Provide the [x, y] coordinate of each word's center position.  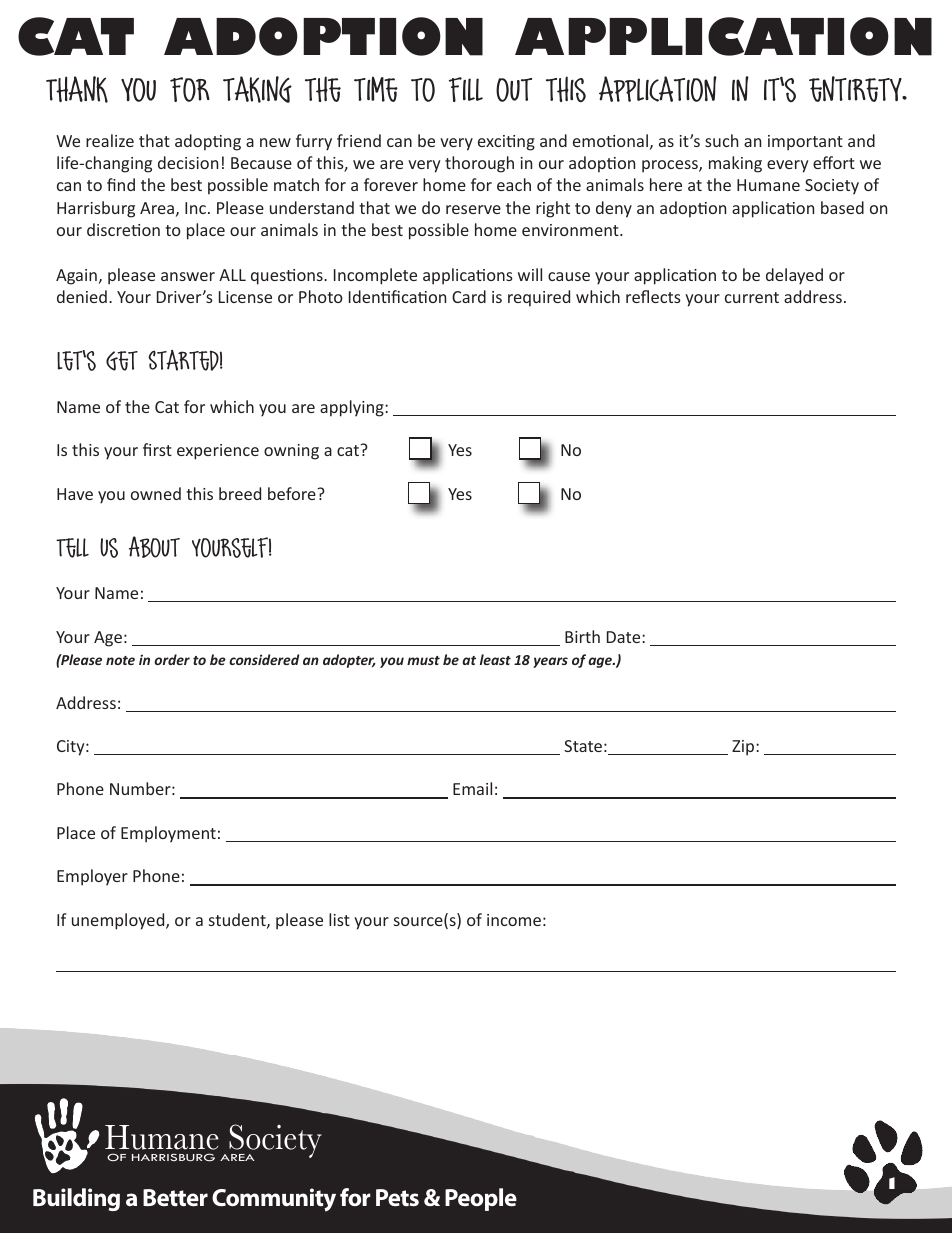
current [752, 297]
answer [188, 276]
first [157, 449]
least [495, 659]
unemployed [119, 921]
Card [469, 296]
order [172, 659]
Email [472, 788]
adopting [208, 142]
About [154, 547]
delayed [794, 276]
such [721, 140]
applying [353, 408]
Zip [744, 748]
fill [466, 89]
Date [625, 637]
